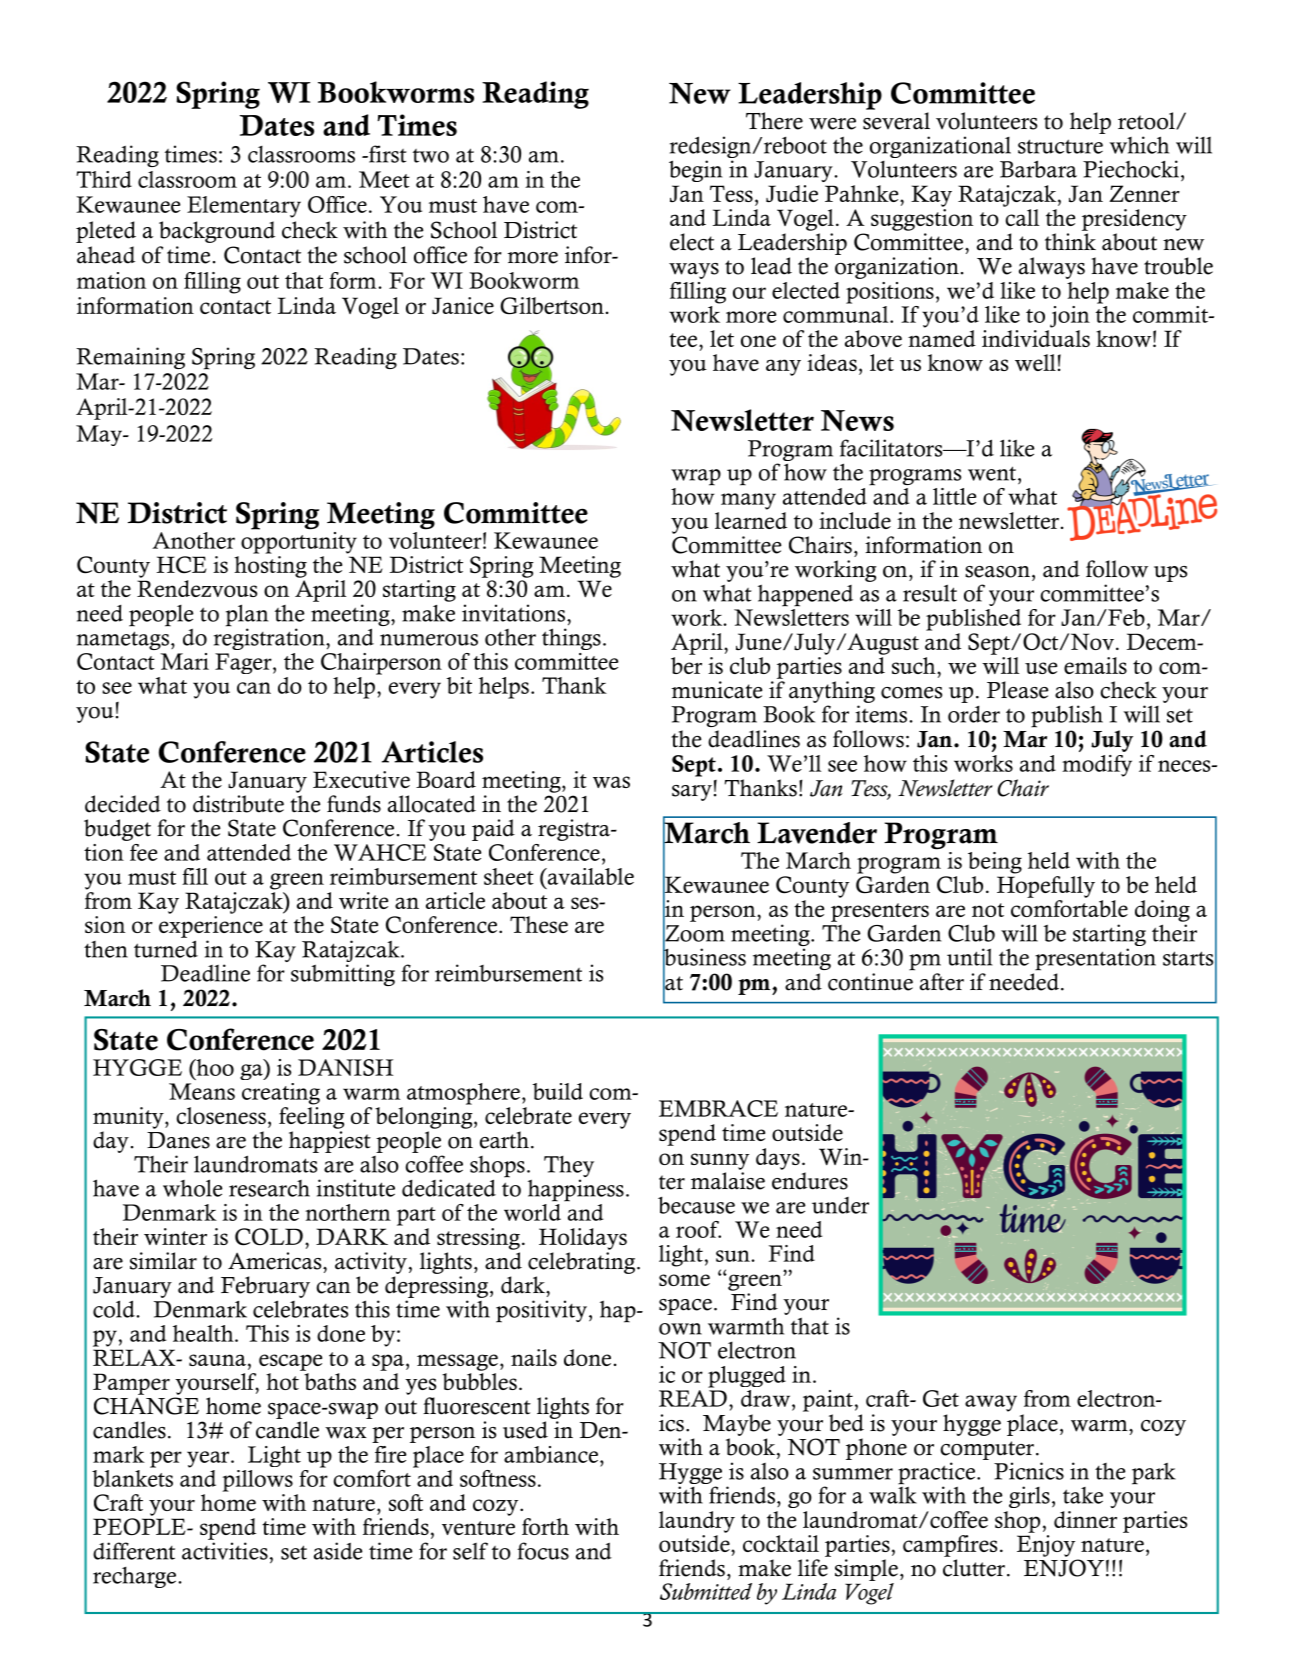  What do you see at coordinates (244, 207) in the page?
I see `Elementary` at bounding box center [244, 207].
